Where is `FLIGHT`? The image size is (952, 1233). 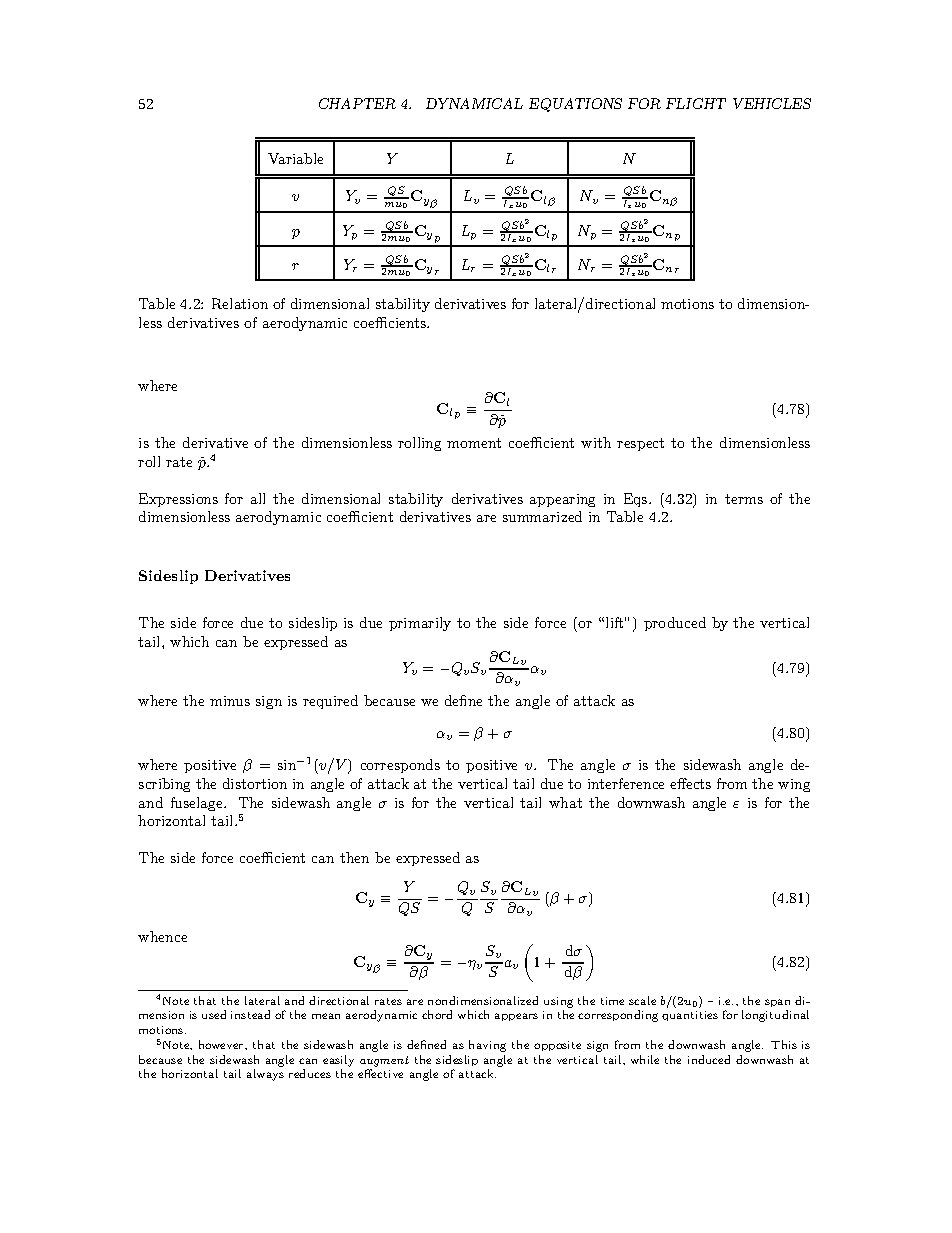
FLIGHT is located at coordinates (696, 103).
